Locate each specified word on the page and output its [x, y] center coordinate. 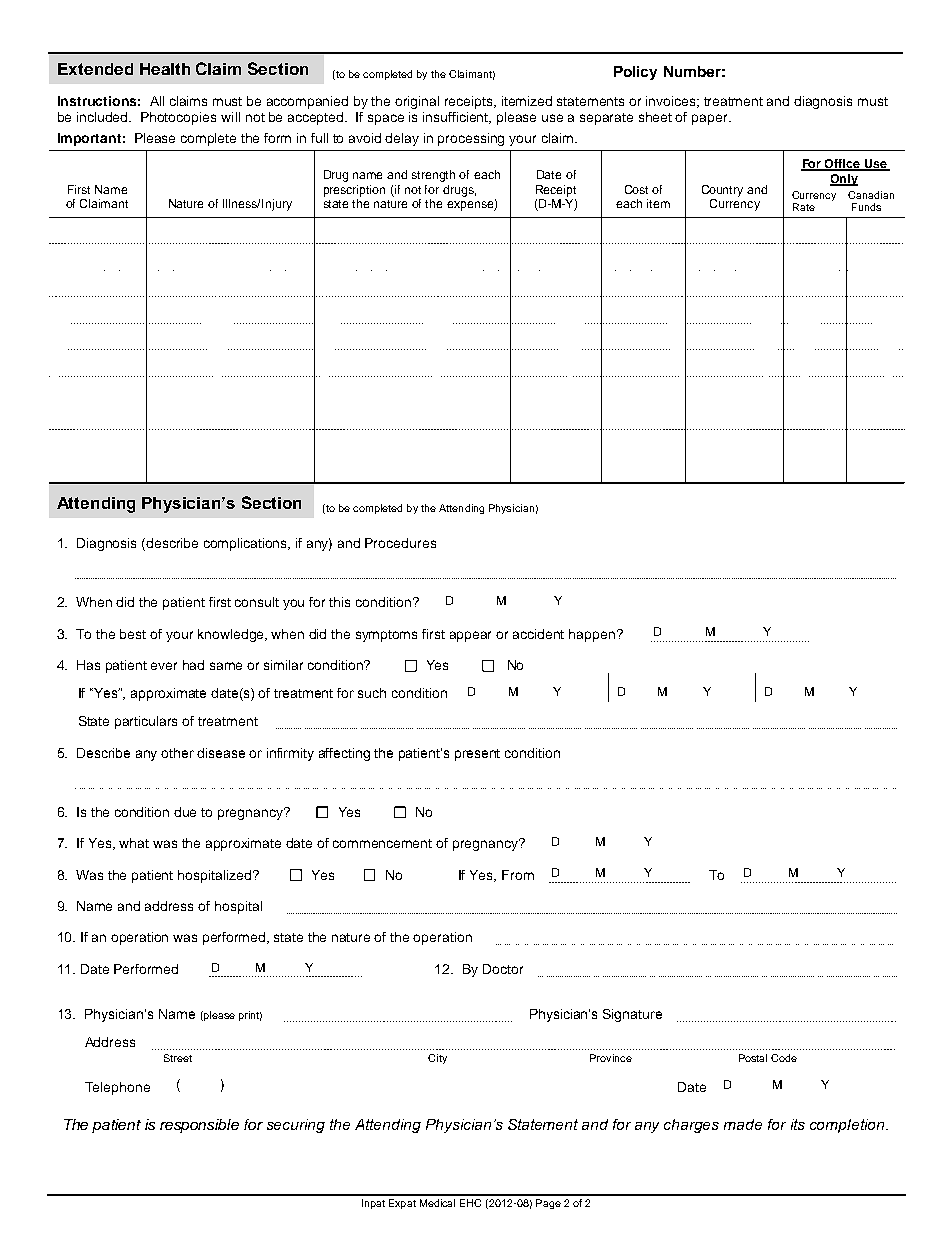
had [193, 665]
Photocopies [178, 118]
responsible [199, 1126]
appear [470, 636]
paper [711, 119]
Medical [437, 1203]
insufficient [457, 118]
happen [593, 635]
